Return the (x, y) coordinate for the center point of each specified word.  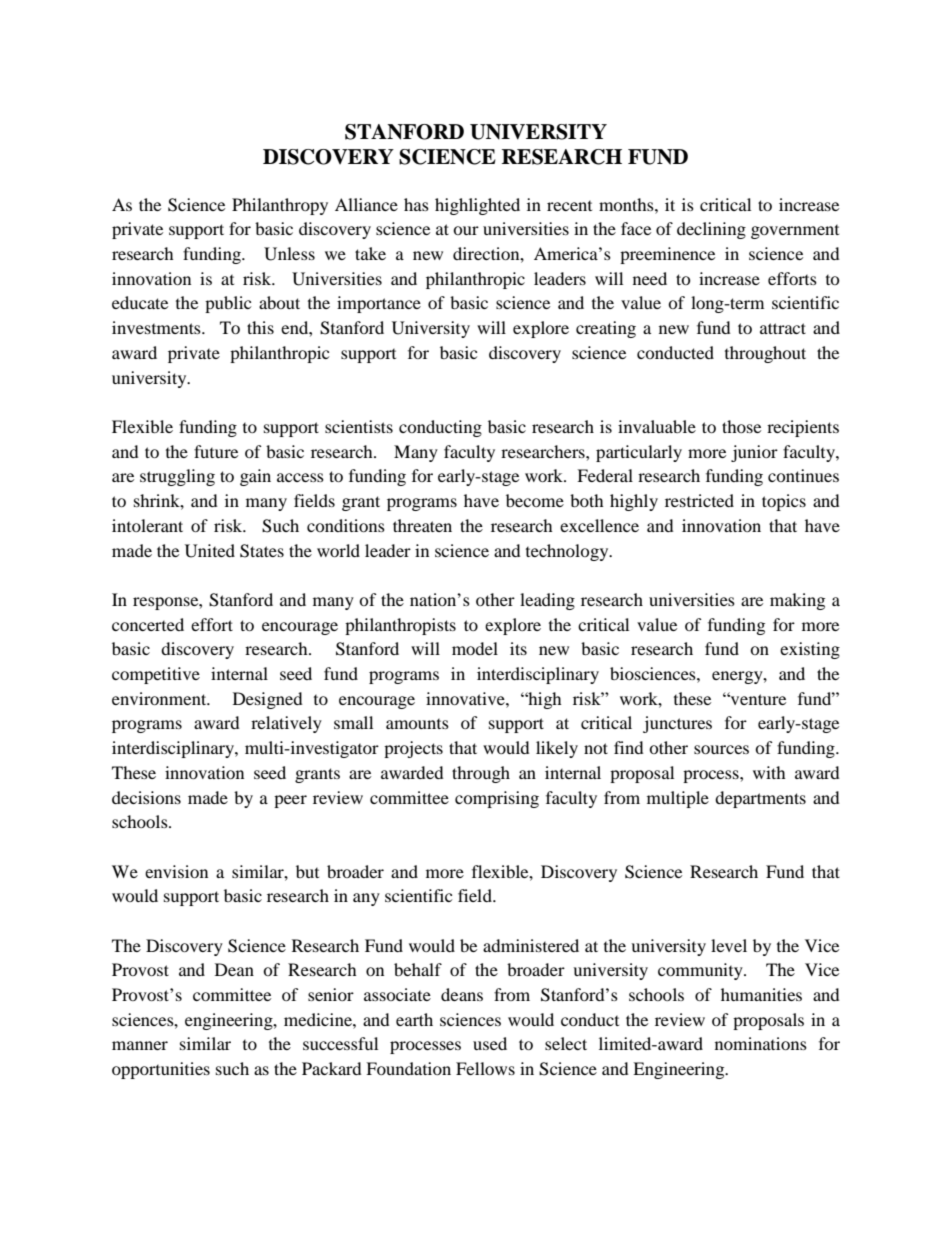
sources (721, 749)
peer (290, 801)
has (416, 204)
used (490, 1043)
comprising (497, 799)
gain (255, 477)
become (535, 500)
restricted (699, 500)
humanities (761, 994)
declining (711, 230)
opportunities (161, 1070)
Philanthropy (280, 206)
